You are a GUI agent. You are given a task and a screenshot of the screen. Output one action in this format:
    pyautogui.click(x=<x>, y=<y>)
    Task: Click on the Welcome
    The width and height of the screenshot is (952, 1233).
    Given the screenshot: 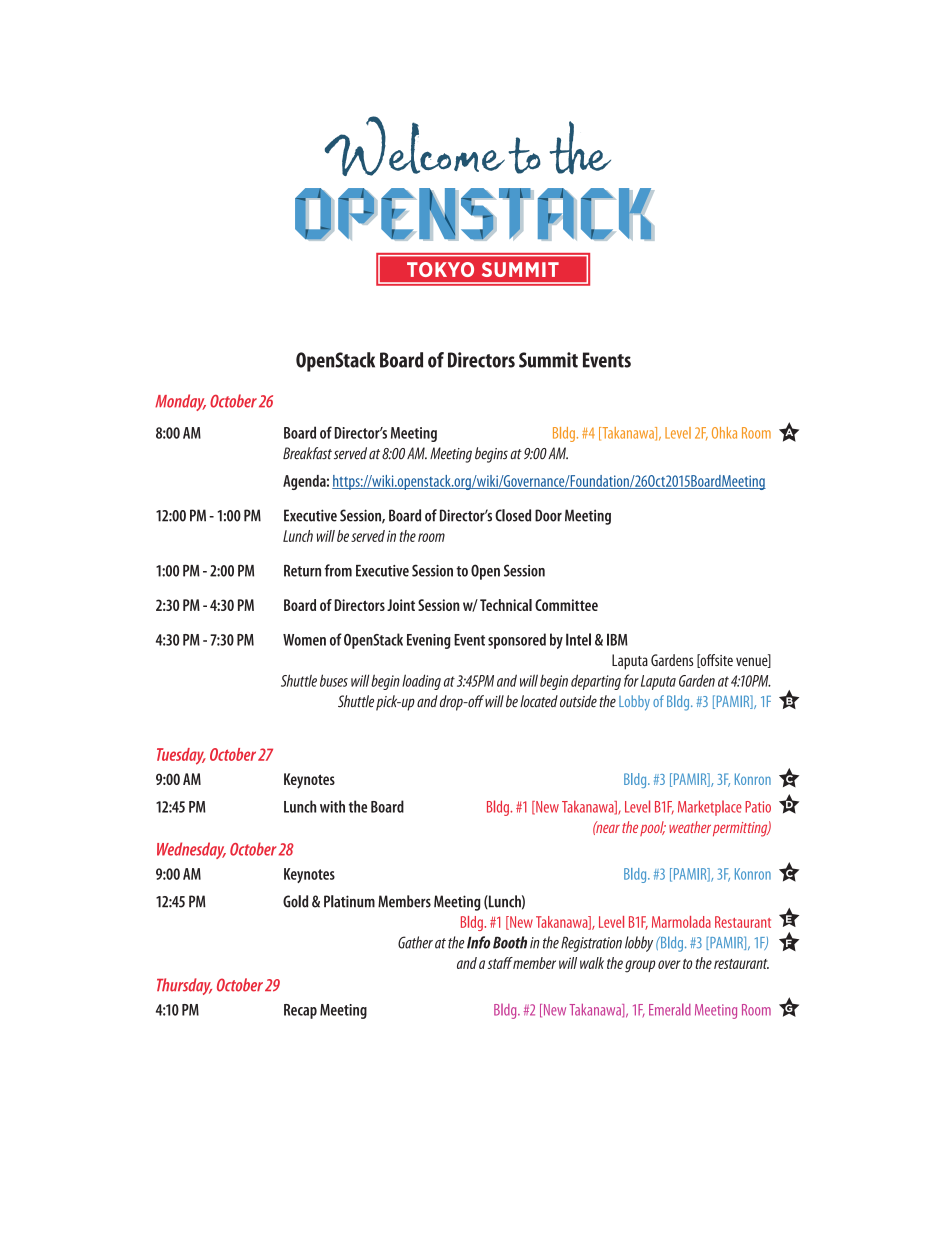 What is the action you would take?
    pyautogui.click(x=415, y=146)
